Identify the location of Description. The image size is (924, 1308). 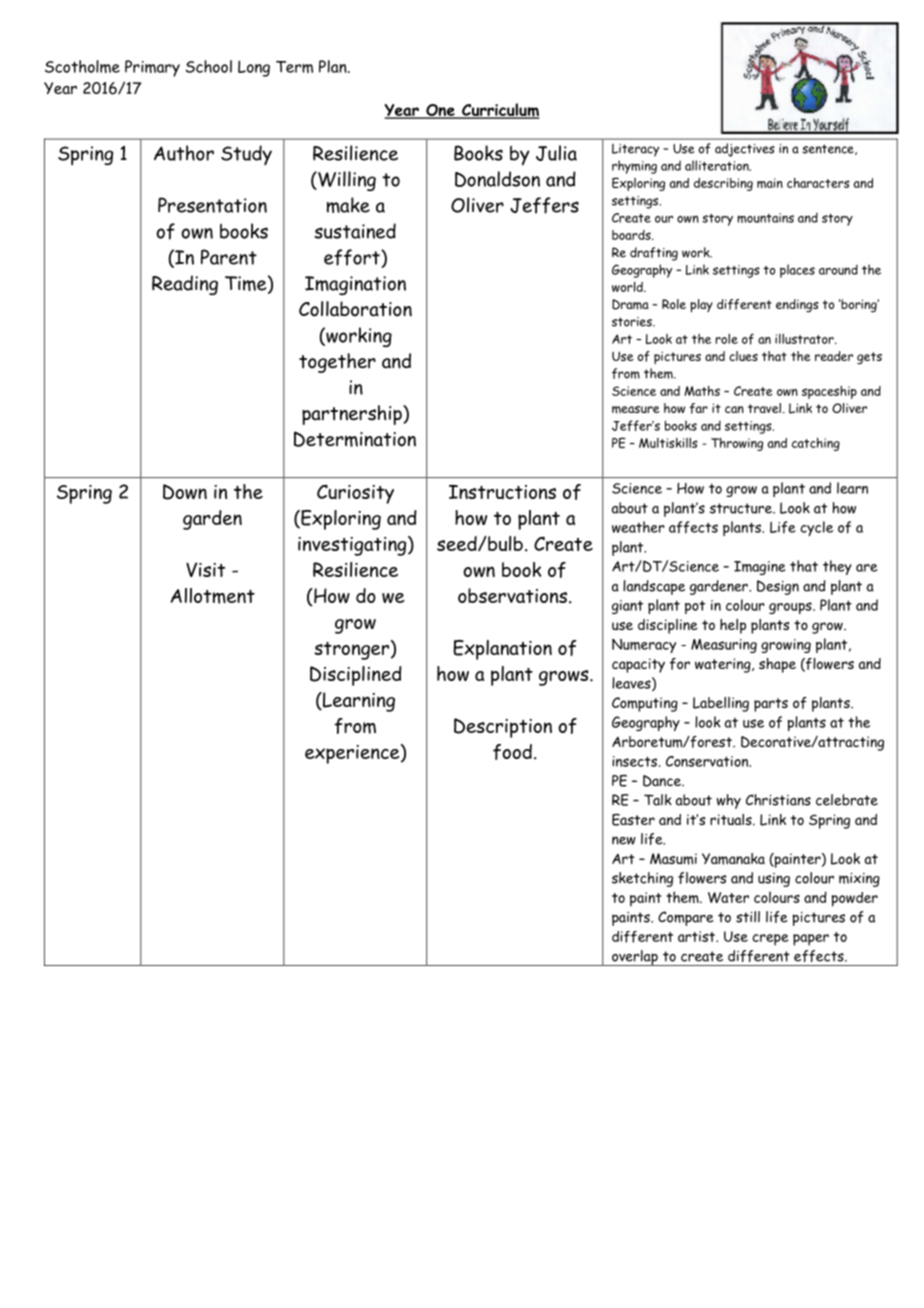
(503, 728).
